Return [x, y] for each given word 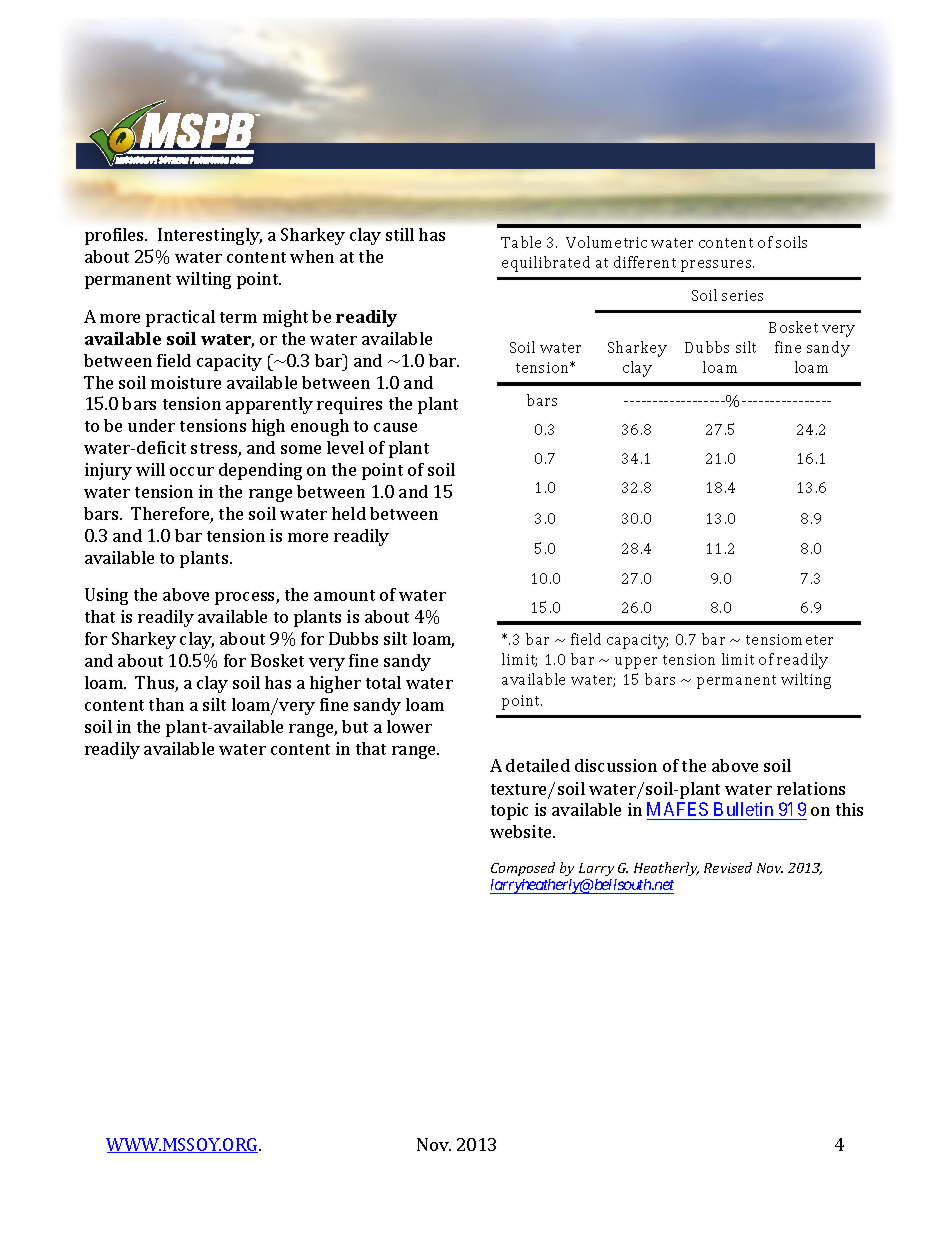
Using [106, 596]
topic [509, 811]
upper [636, 663]
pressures [717, 266]
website [522, 831]
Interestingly [210, 236]
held [349, 513]
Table [521, 242]
